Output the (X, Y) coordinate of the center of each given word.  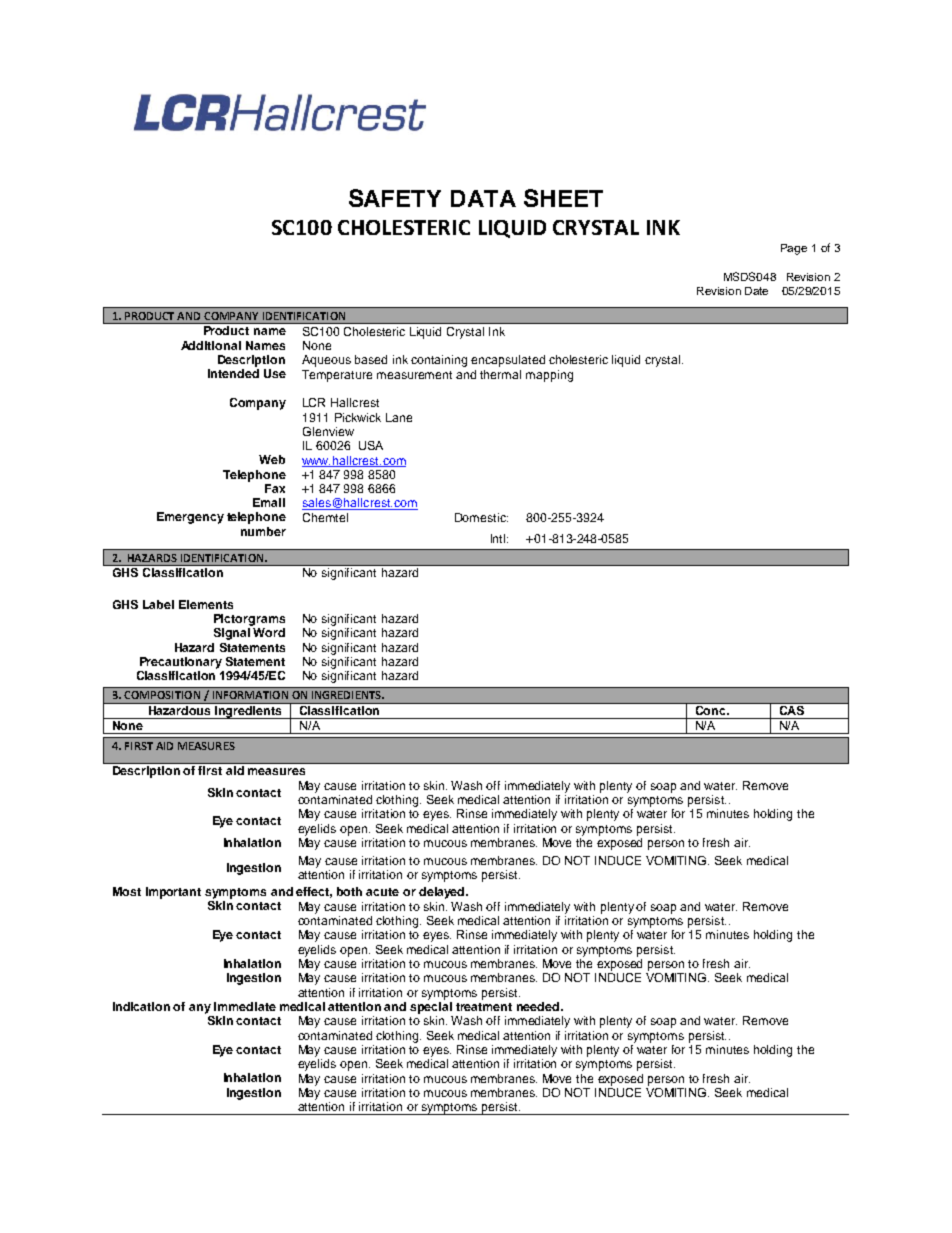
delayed (443, 893)
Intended (233, 373)
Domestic (481, 517)
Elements (206, 604)
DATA (483, 198)
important (173, 893)
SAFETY (395, 198)
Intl (499, 538)
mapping (549, 376)
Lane (399, 417)
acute (382, 892)
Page (794, 249)
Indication (141, 1006)
